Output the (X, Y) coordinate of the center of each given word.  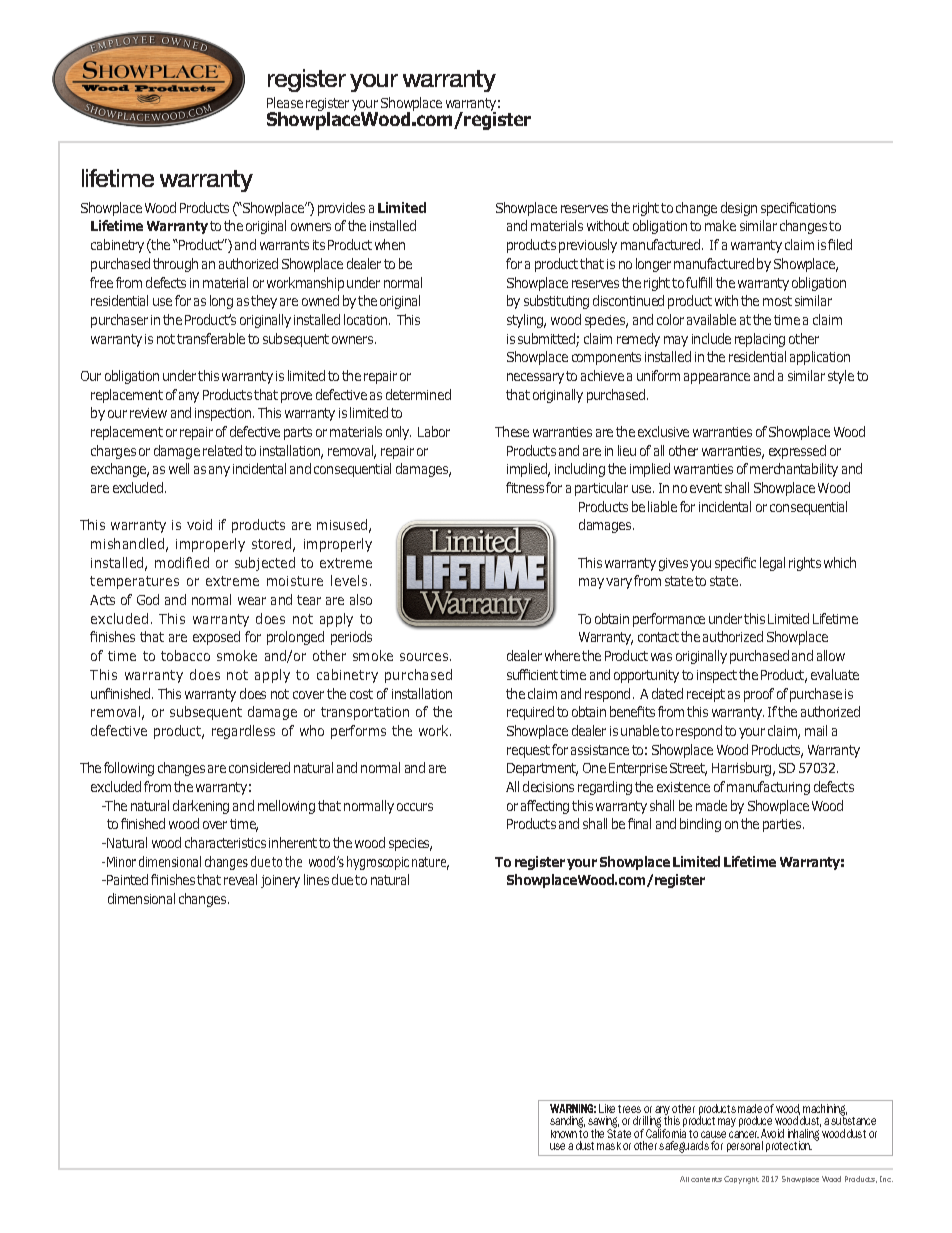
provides (341, 209)
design (739, 209)
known (564, 1134)
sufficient (532, 674)
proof (759, 695)
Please (285, 102)
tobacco (185, 655)
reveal (240, 879)
